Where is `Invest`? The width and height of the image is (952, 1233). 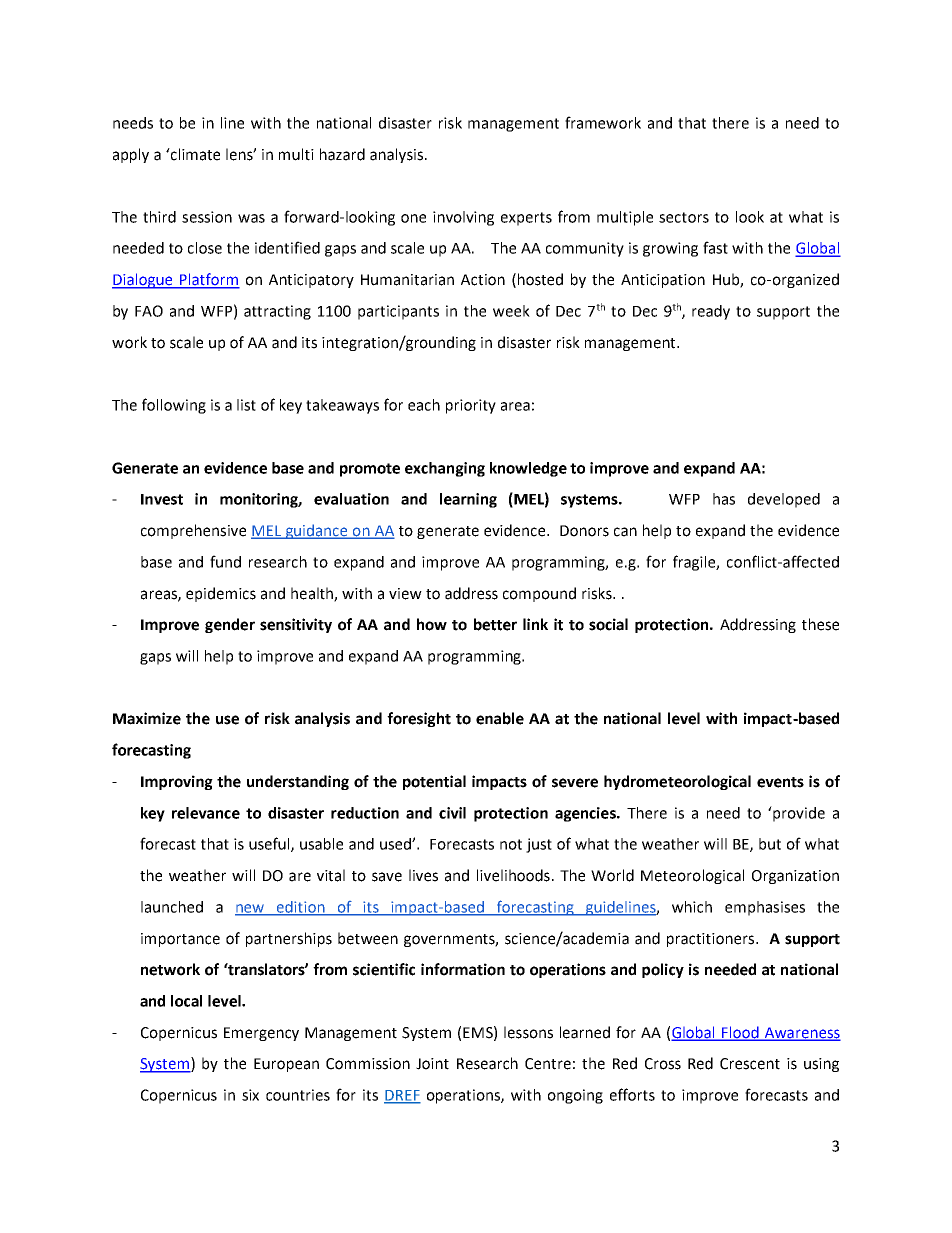
Invest is located at coordinates (162, 499).
